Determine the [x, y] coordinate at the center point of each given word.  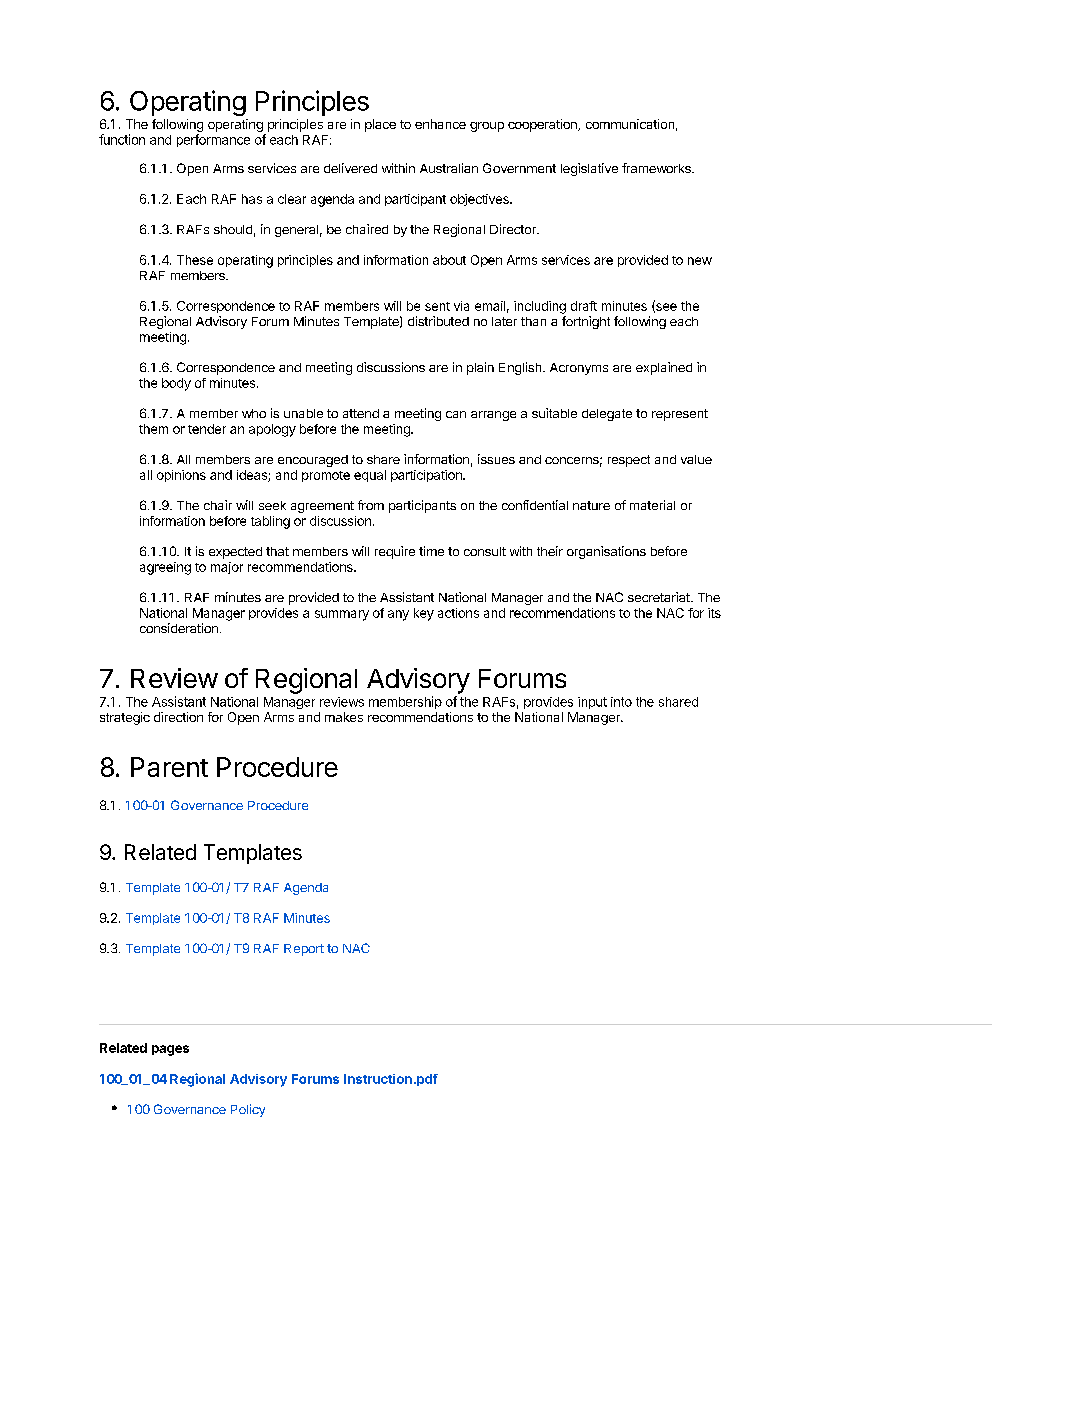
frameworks [657, 168]
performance [213, 140]
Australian [449, 168]
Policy [248, 1110]
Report [304, 950]
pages [170, 1050]
